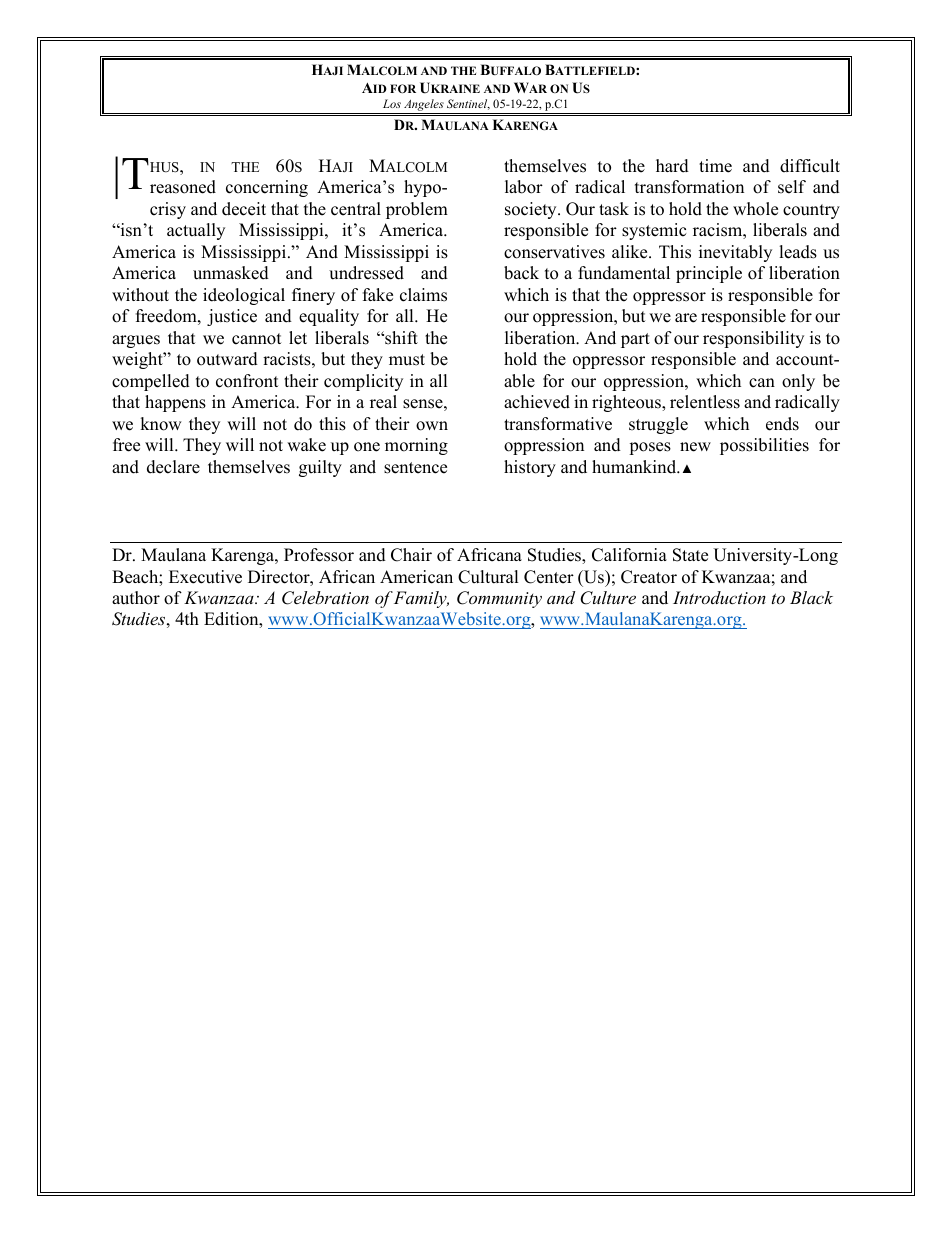 The width and height of the image is (952, 1233). I want to click on responsibility, so click(753, 339).
